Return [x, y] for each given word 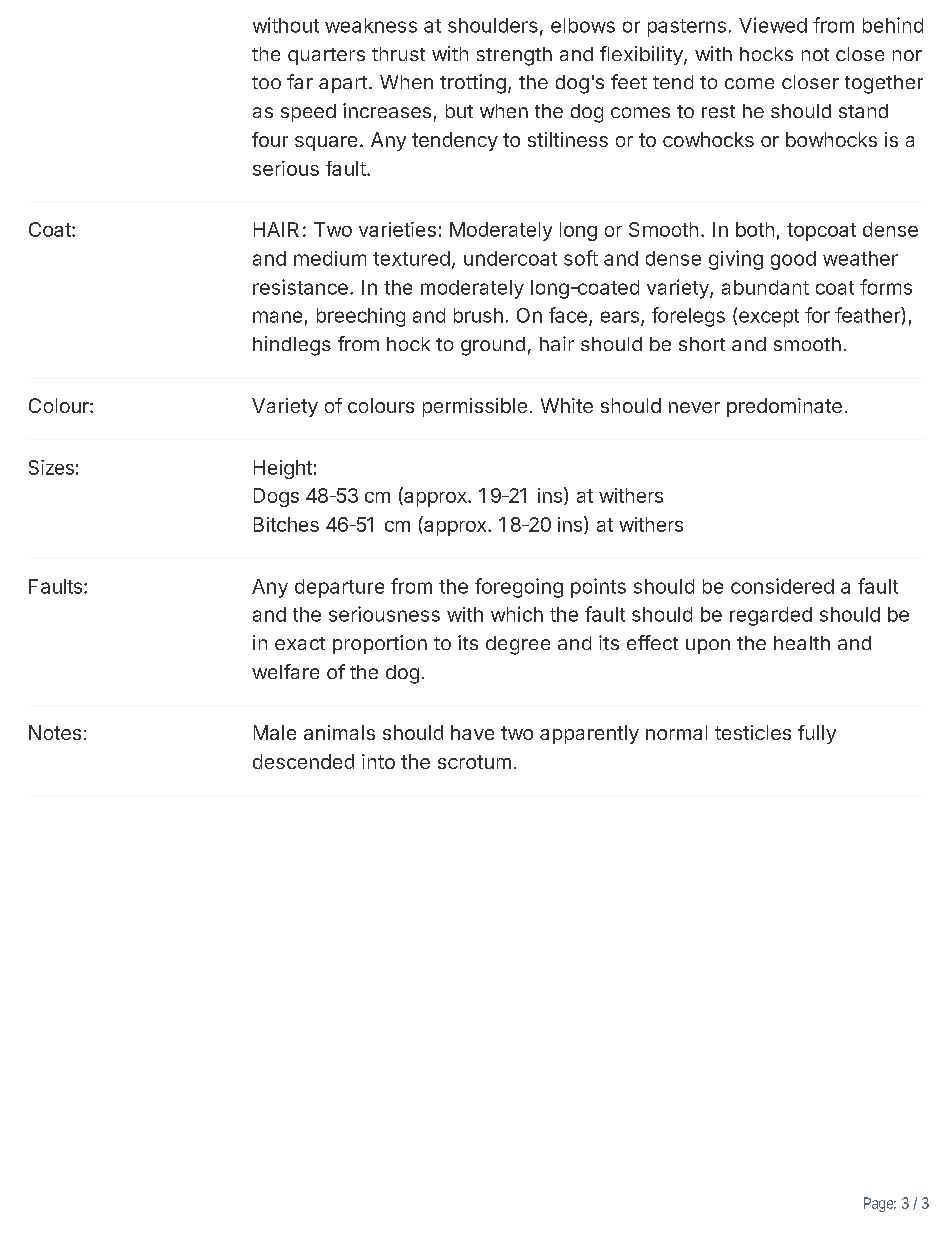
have [472, 732]
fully [817, 734]
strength [514, 56]
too [266, 82]
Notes [55, 732]
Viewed [773, 25]
